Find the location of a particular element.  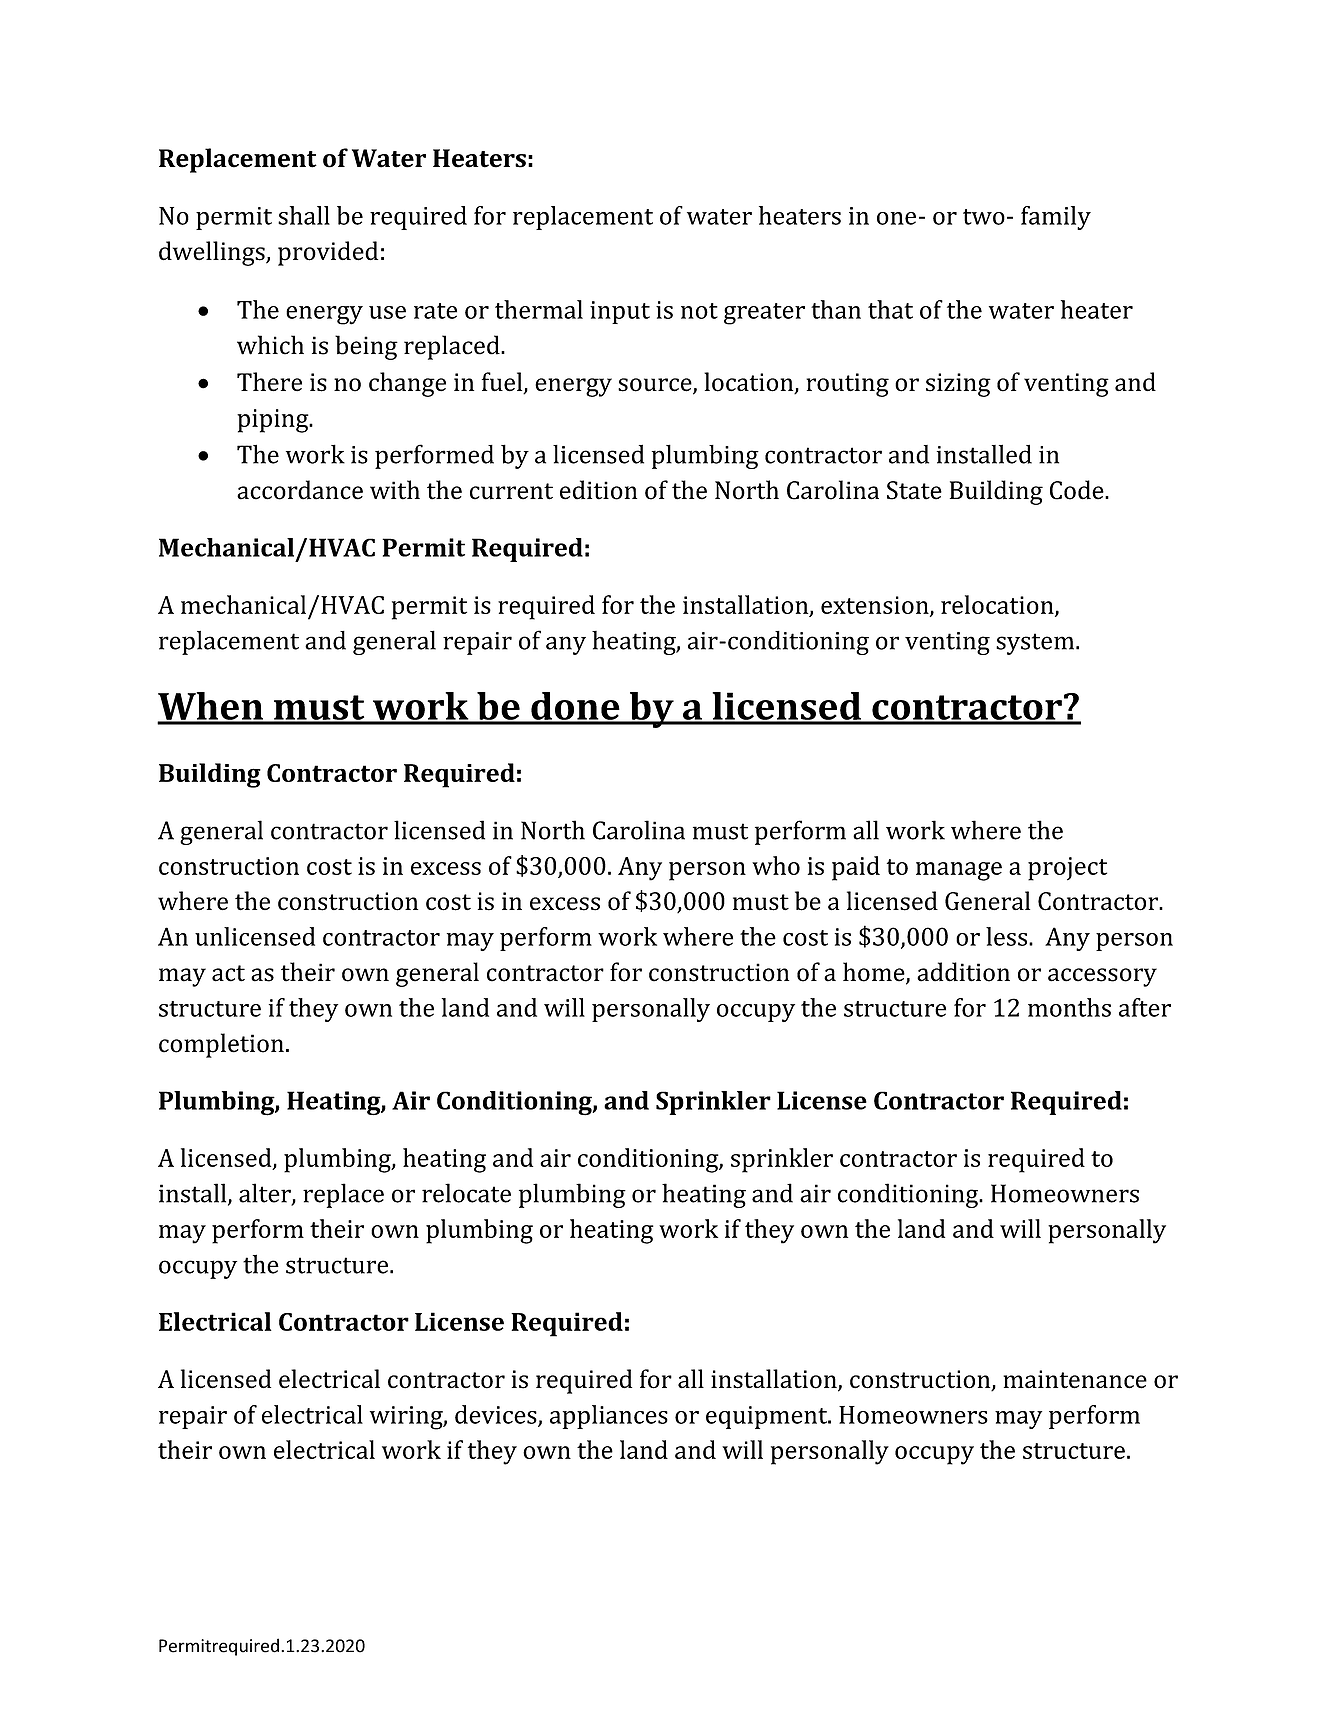

that is located at coordinates (890, 309).
